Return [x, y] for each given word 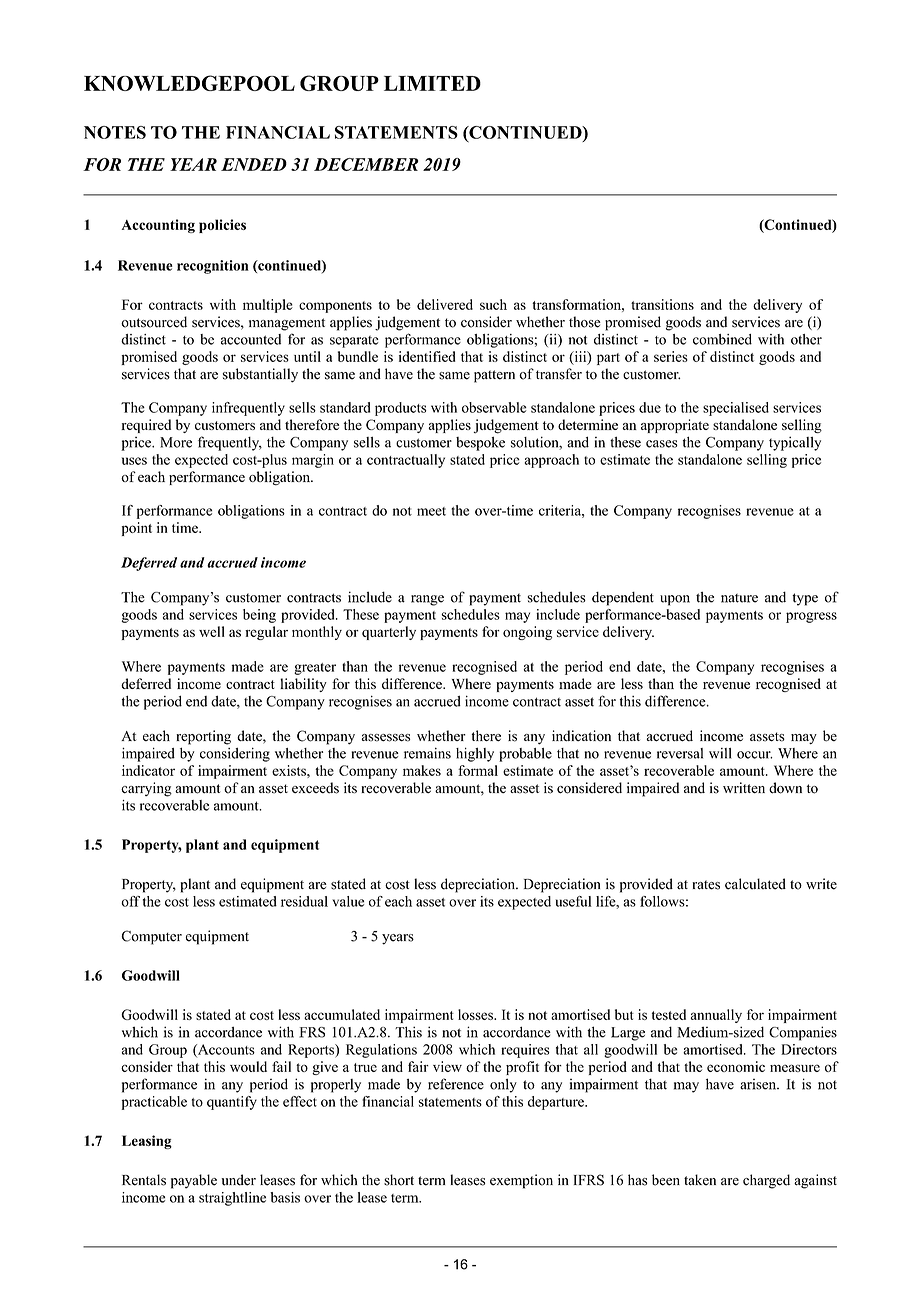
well [212, 631]
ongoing [527, 633]
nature [739, 598]
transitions [662, 304]
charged [766, 1181]
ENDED [254, 164]
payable [194, 1181]
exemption [521, 1181]
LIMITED [432, 83]
